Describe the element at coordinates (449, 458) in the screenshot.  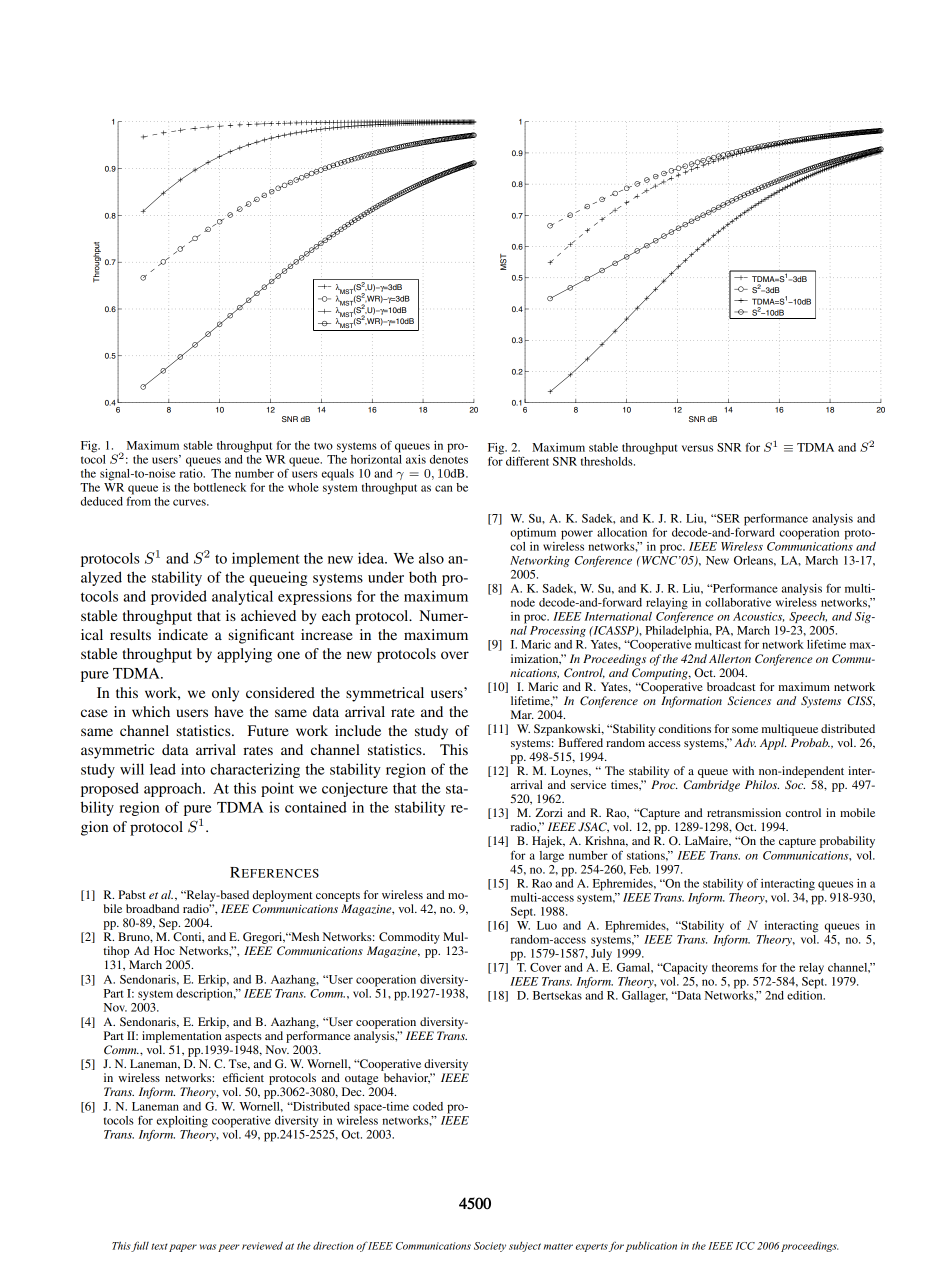
I see `denotes` at that location.
